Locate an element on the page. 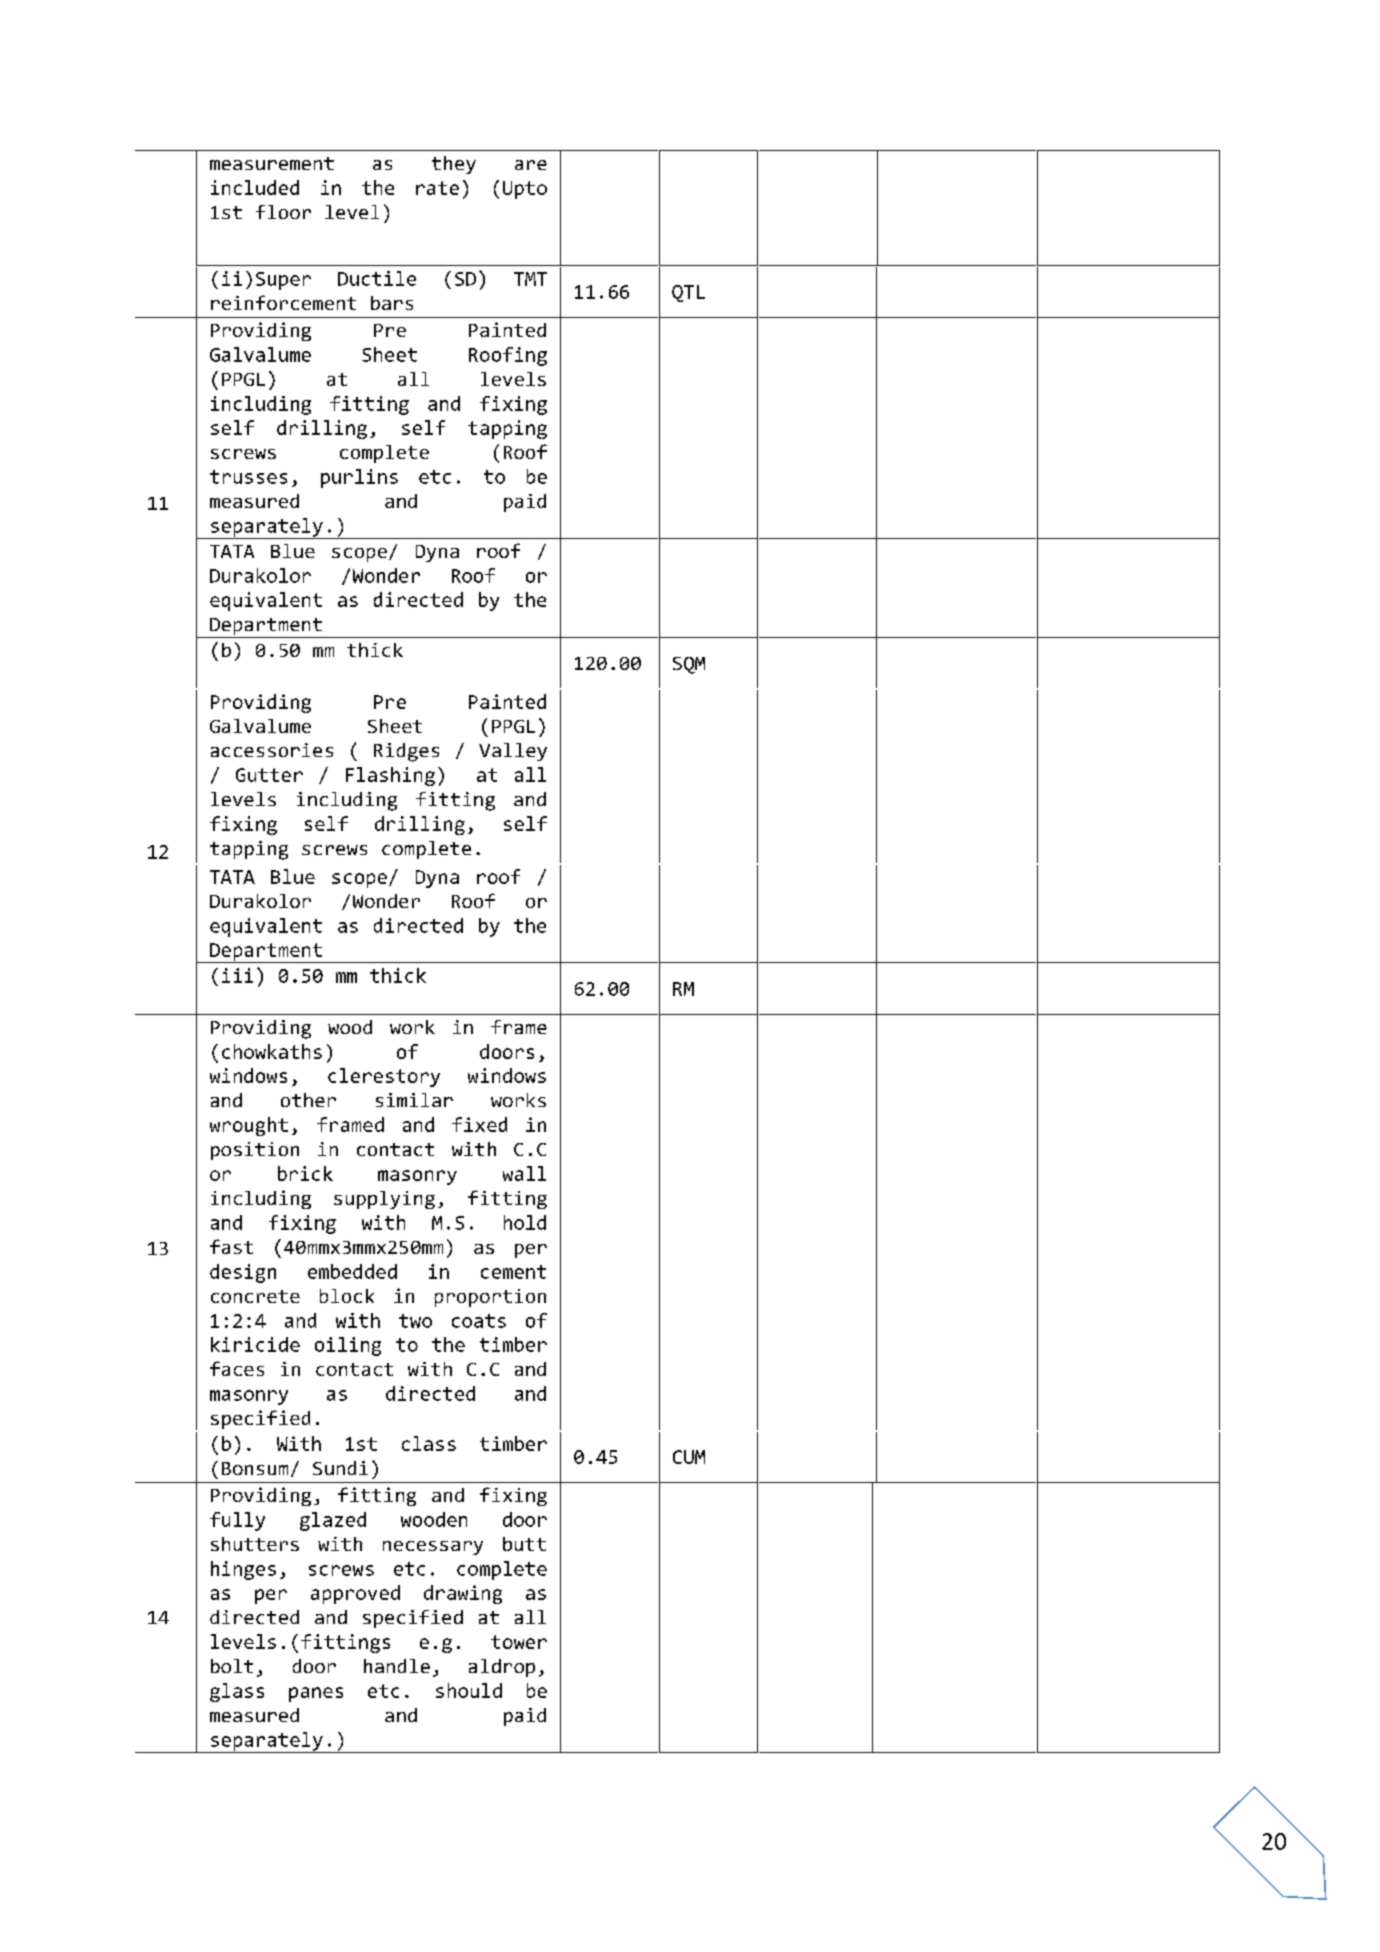  floor is located at coordinates (283, 212).
